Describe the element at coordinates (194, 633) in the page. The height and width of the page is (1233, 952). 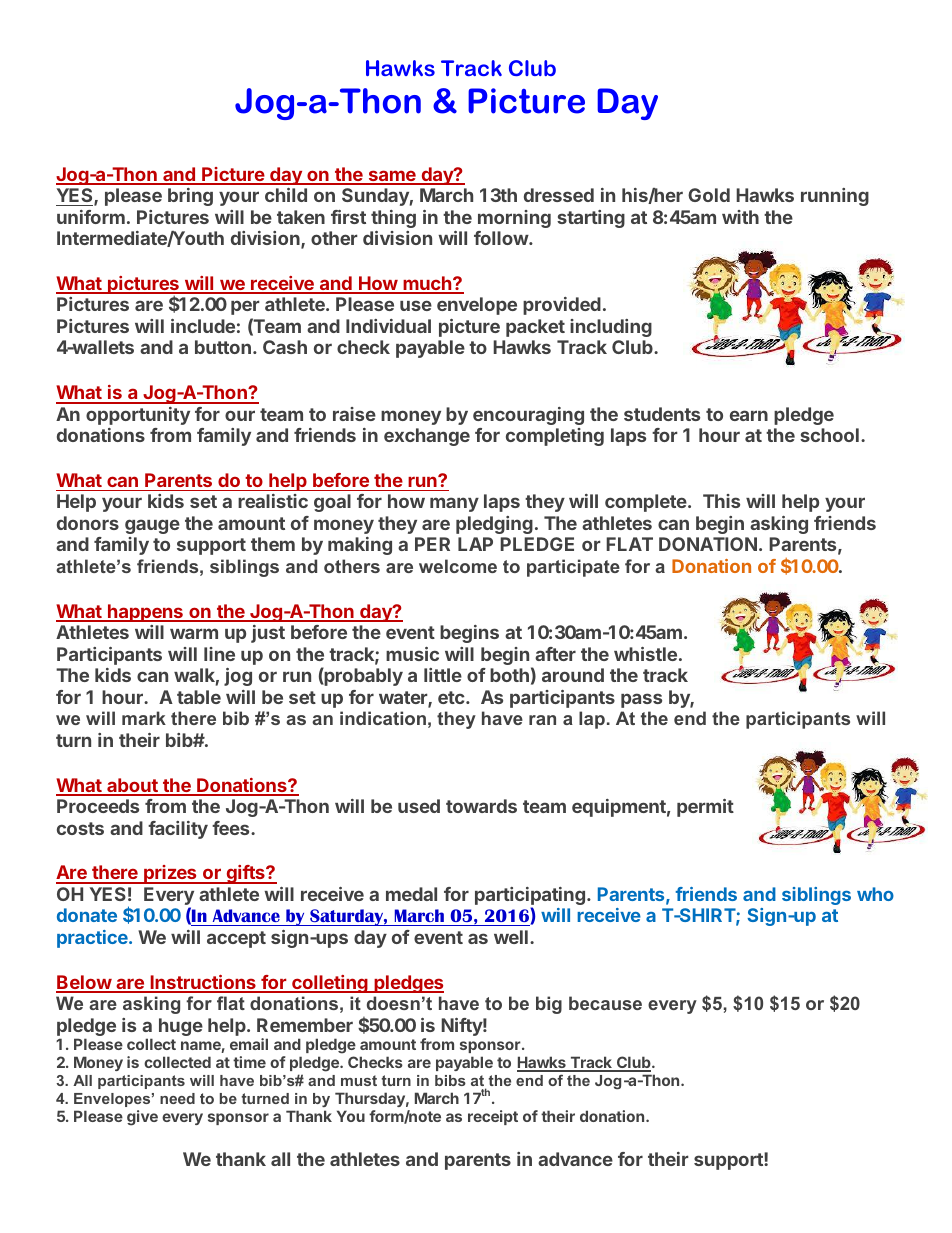
I see `warm` at that location.
